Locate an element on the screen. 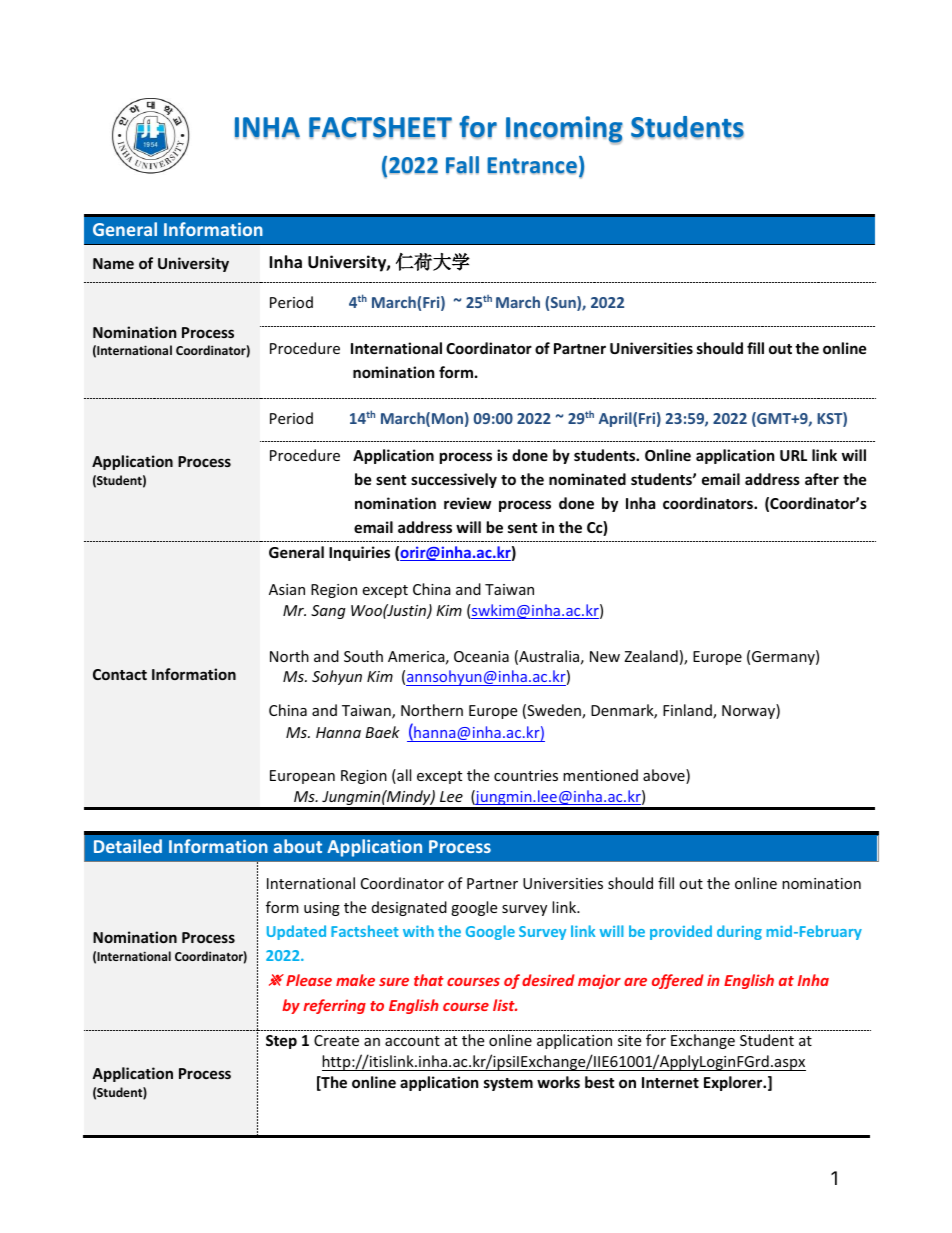  countries is located at coordinates (526, 775).
